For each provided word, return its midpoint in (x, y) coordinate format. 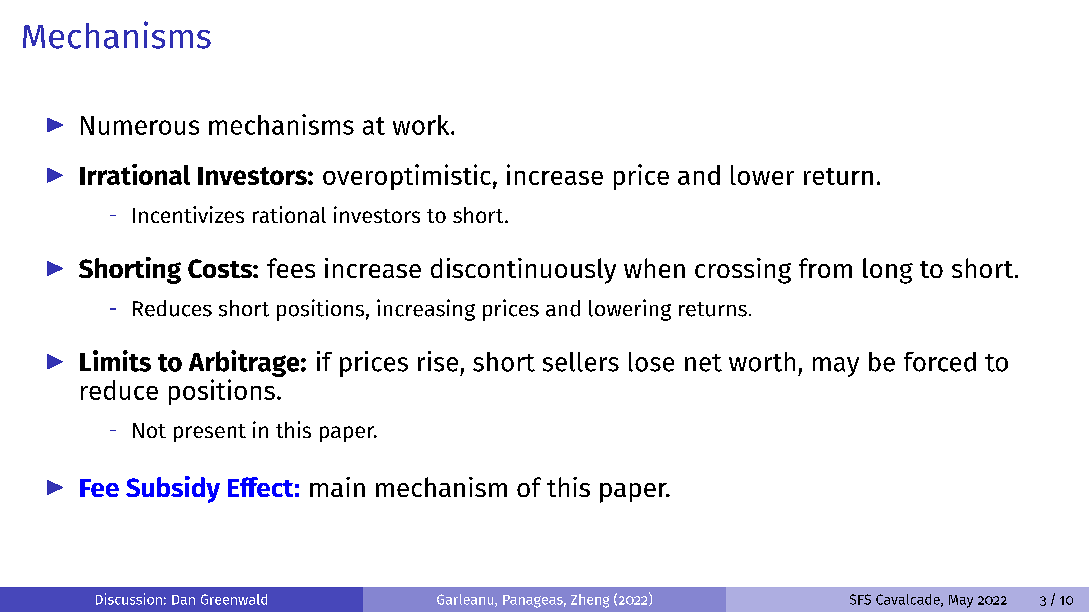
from (825, 268)
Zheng (590, 601)
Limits (115, 361)
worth (762, 362)
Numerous (140, 125)
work (422, 125)
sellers (581, 362)
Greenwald (234, 599)
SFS (860, 599)
